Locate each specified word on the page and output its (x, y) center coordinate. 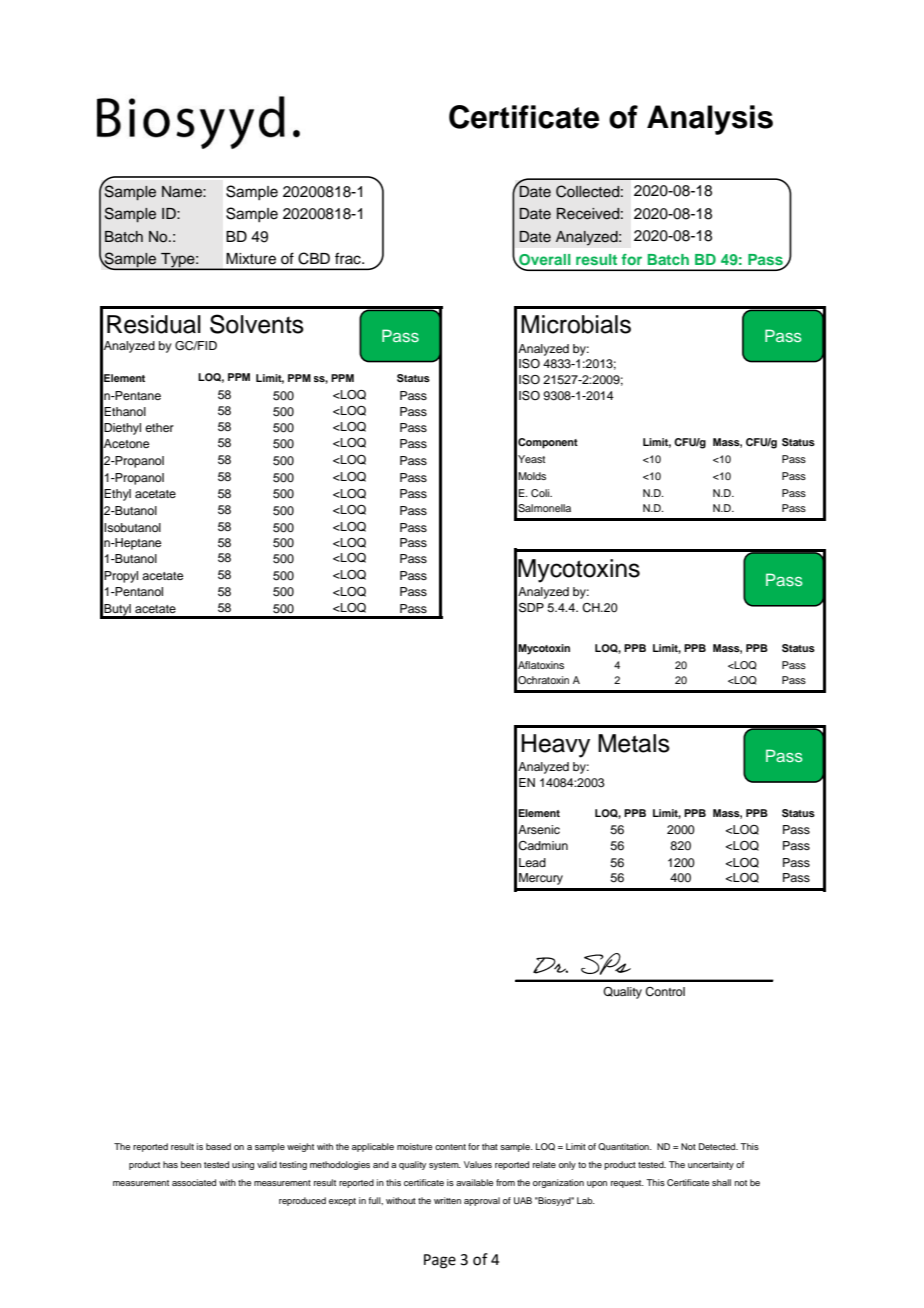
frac (349, 258)
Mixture (251, 259)
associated (194, 1182)
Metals (634, 743)
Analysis (710, 120)
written (447, 1200)
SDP (531, 608)
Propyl (121, 577)
